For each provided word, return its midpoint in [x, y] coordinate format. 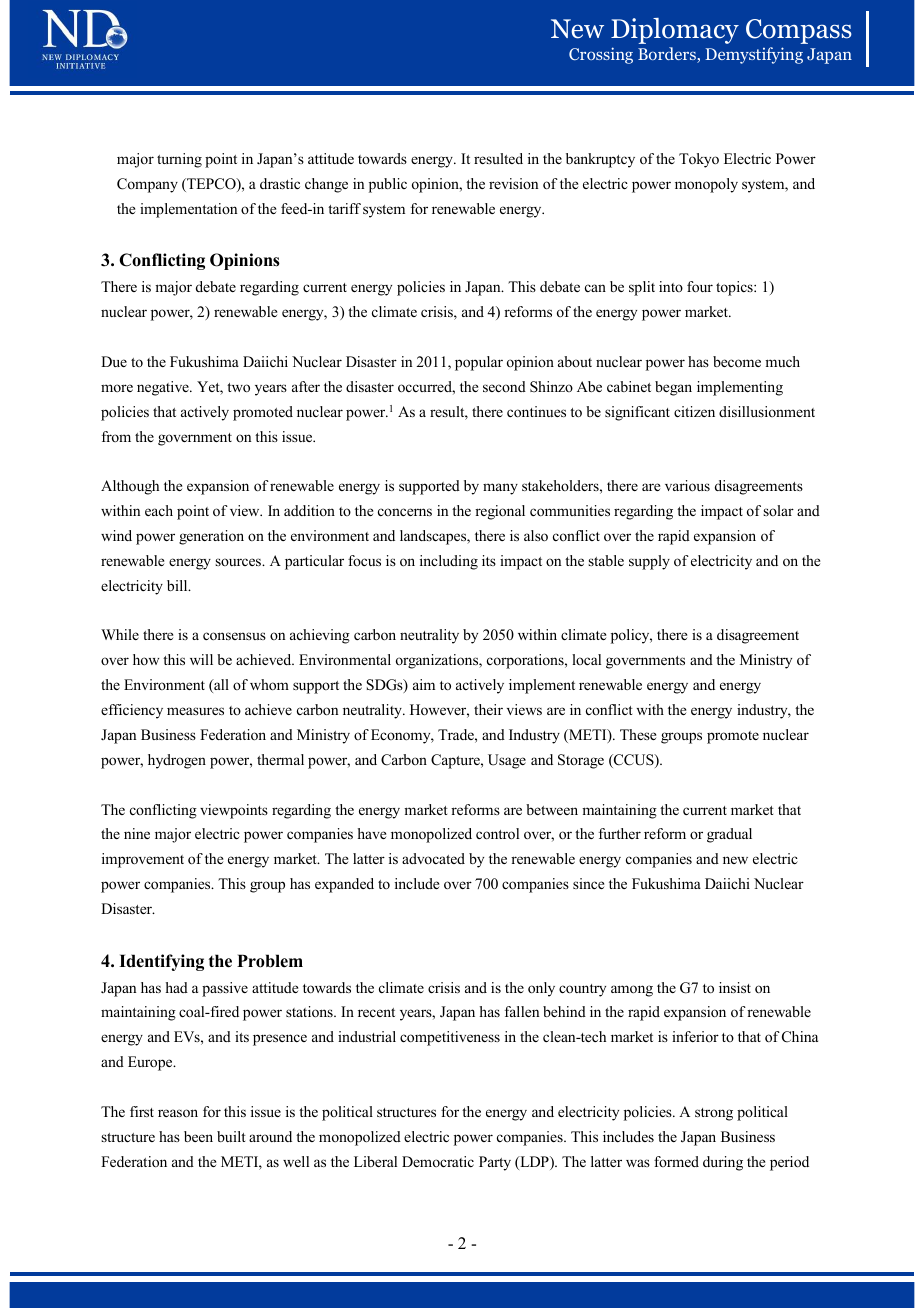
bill [178, 585]
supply [649, 562]
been [198, 1136]
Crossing [601, 55]
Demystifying [754, 55]
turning [179, 160]
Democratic [438, 1161]
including [449, 562]
